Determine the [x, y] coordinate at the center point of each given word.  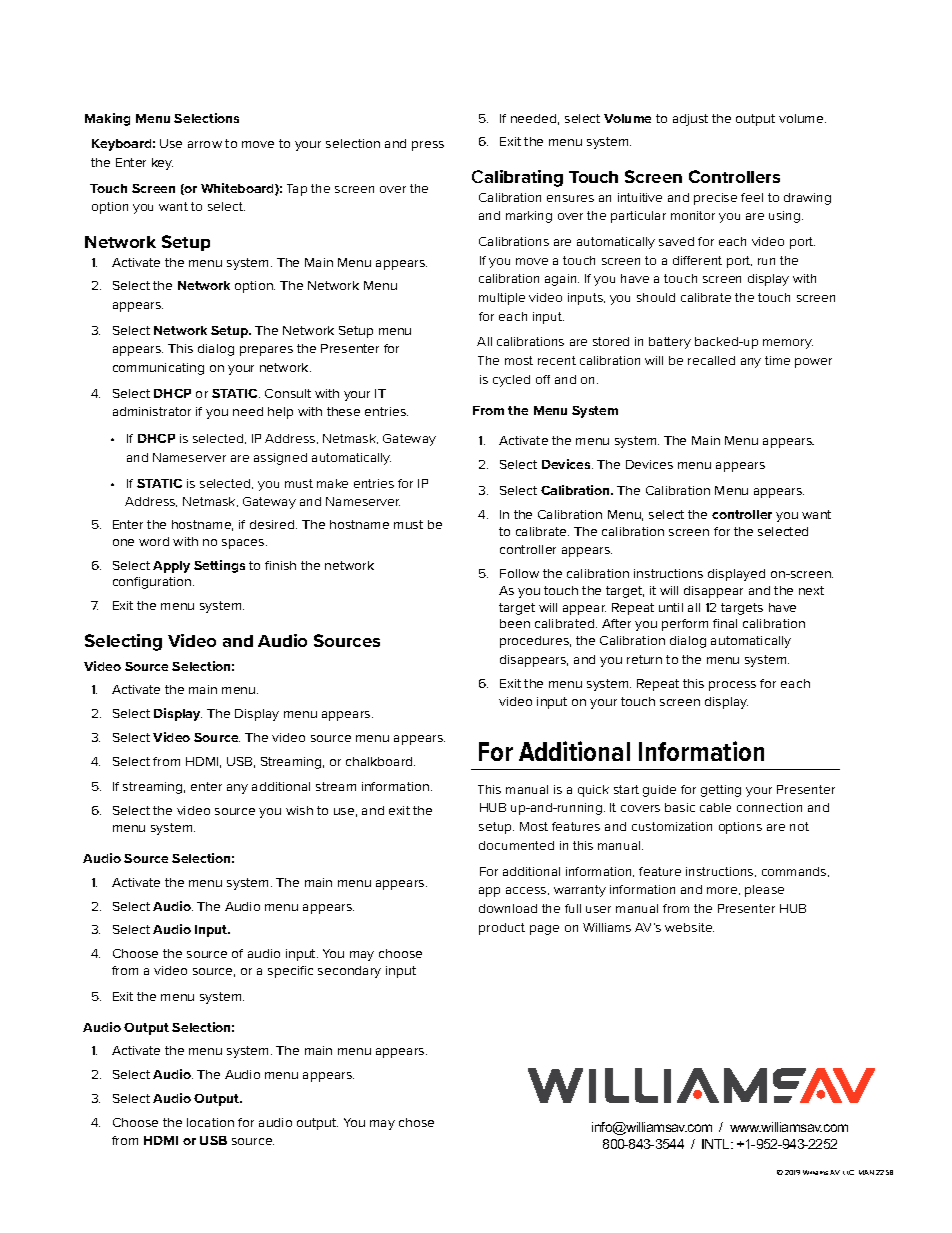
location [210, 1122]
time [777, 360]
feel [752, 197]
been [515, 623]
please [764, 891]
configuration [153, 583]
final [725, 623]
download [508, 908]
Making [107, 119]
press [428, 146]
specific [290, 972]
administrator [152, 411]
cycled [511, 381]
